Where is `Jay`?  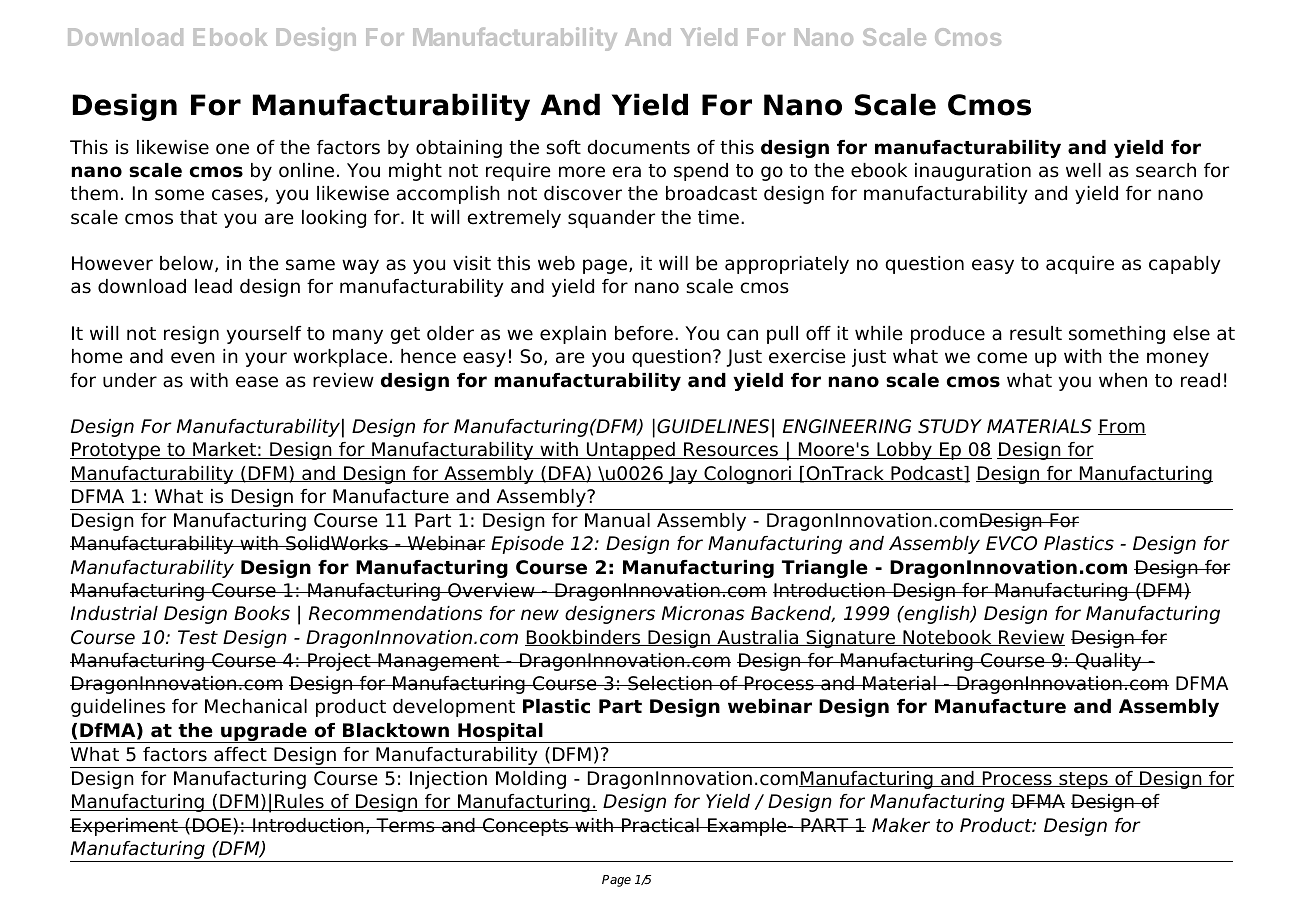 Jay is located at coordinates (683, 475).
